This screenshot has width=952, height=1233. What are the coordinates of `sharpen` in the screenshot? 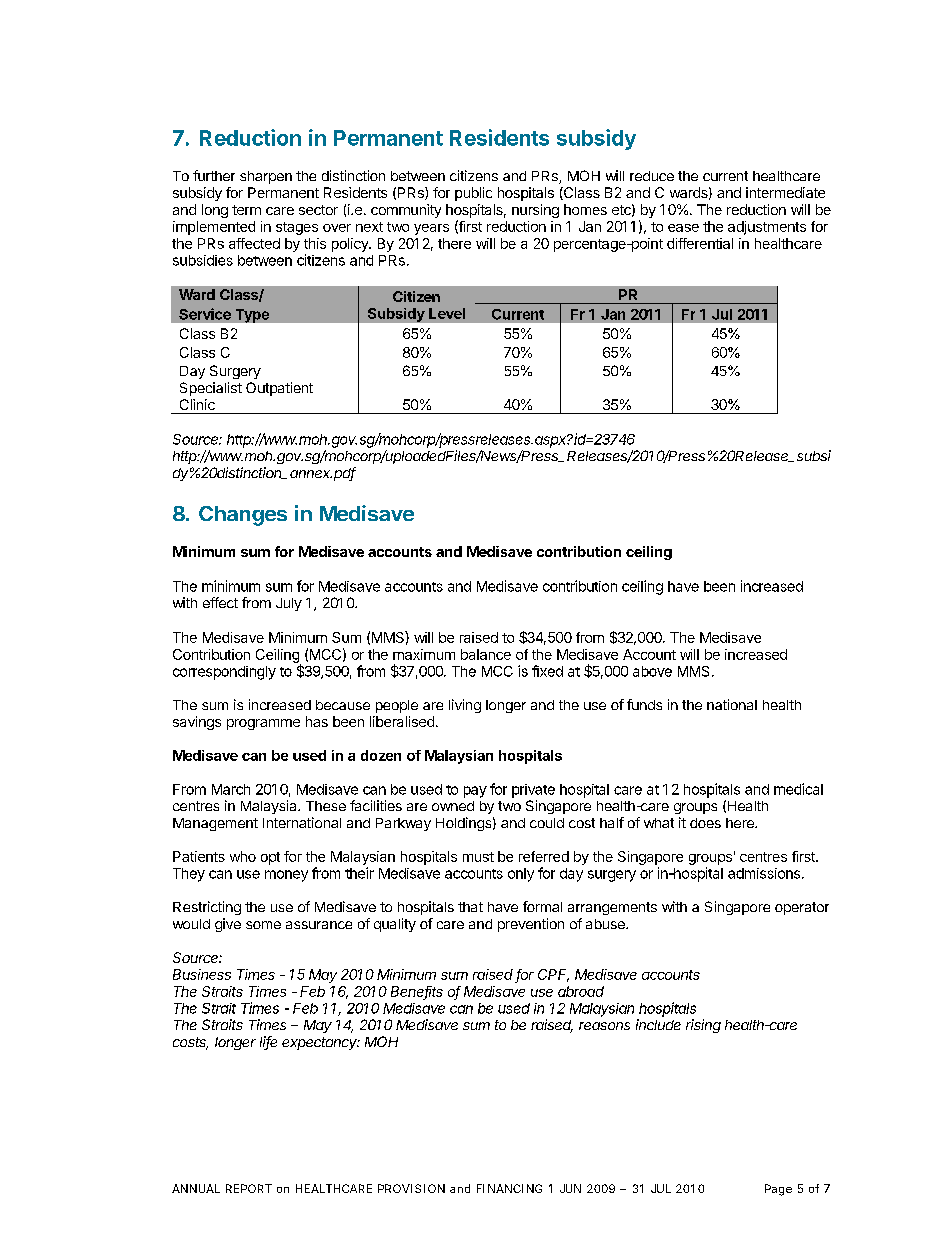 It's located at (266, 177).
